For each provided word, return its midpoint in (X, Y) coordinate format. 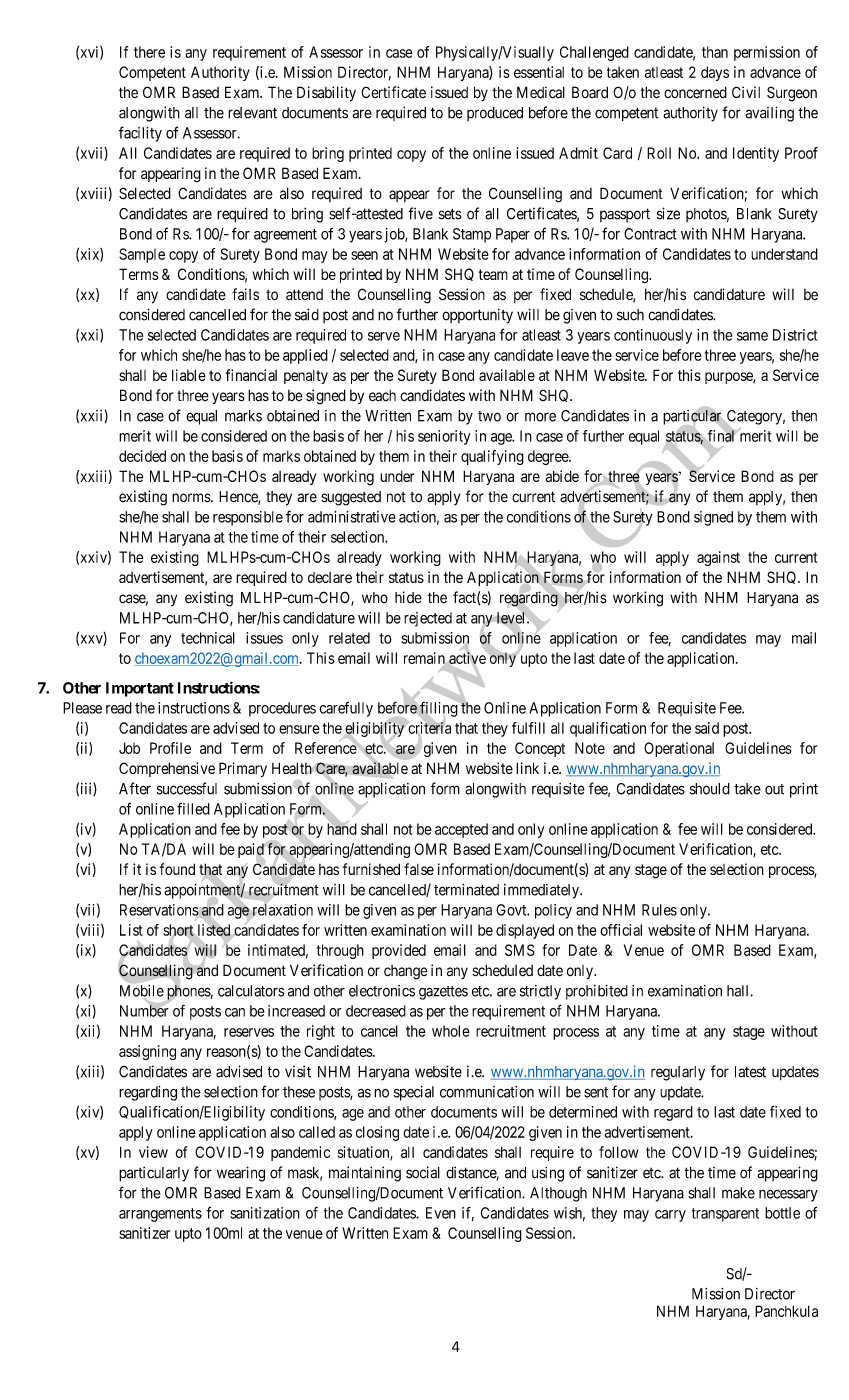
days (715, 73)
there (149, 52)
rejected (428, 619)
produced (495, 114)
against (718, 558)
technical (208, 638)
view (153, 1152)
